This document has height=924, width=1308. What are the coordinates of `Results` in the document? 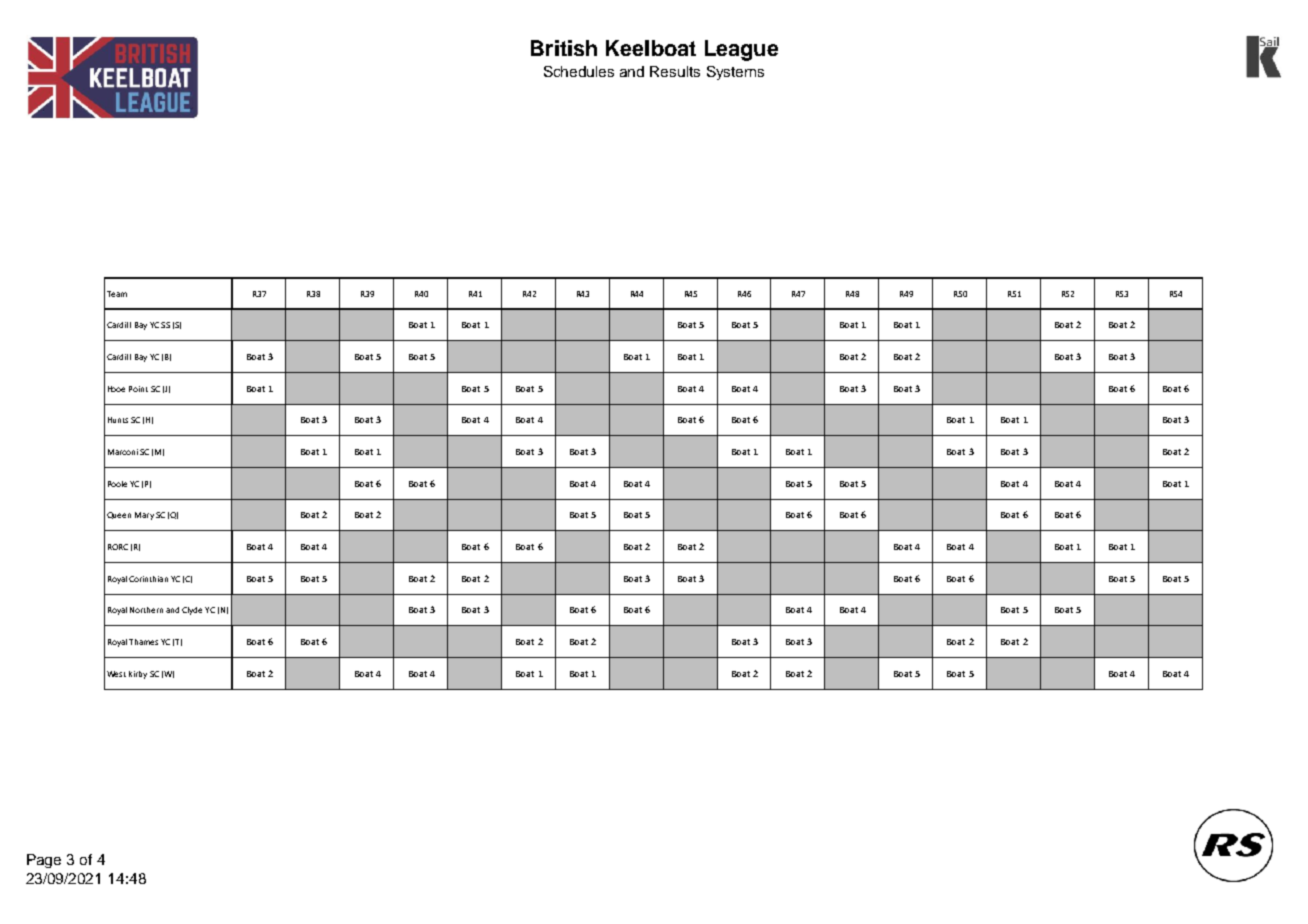 It's located at (675, 71).
